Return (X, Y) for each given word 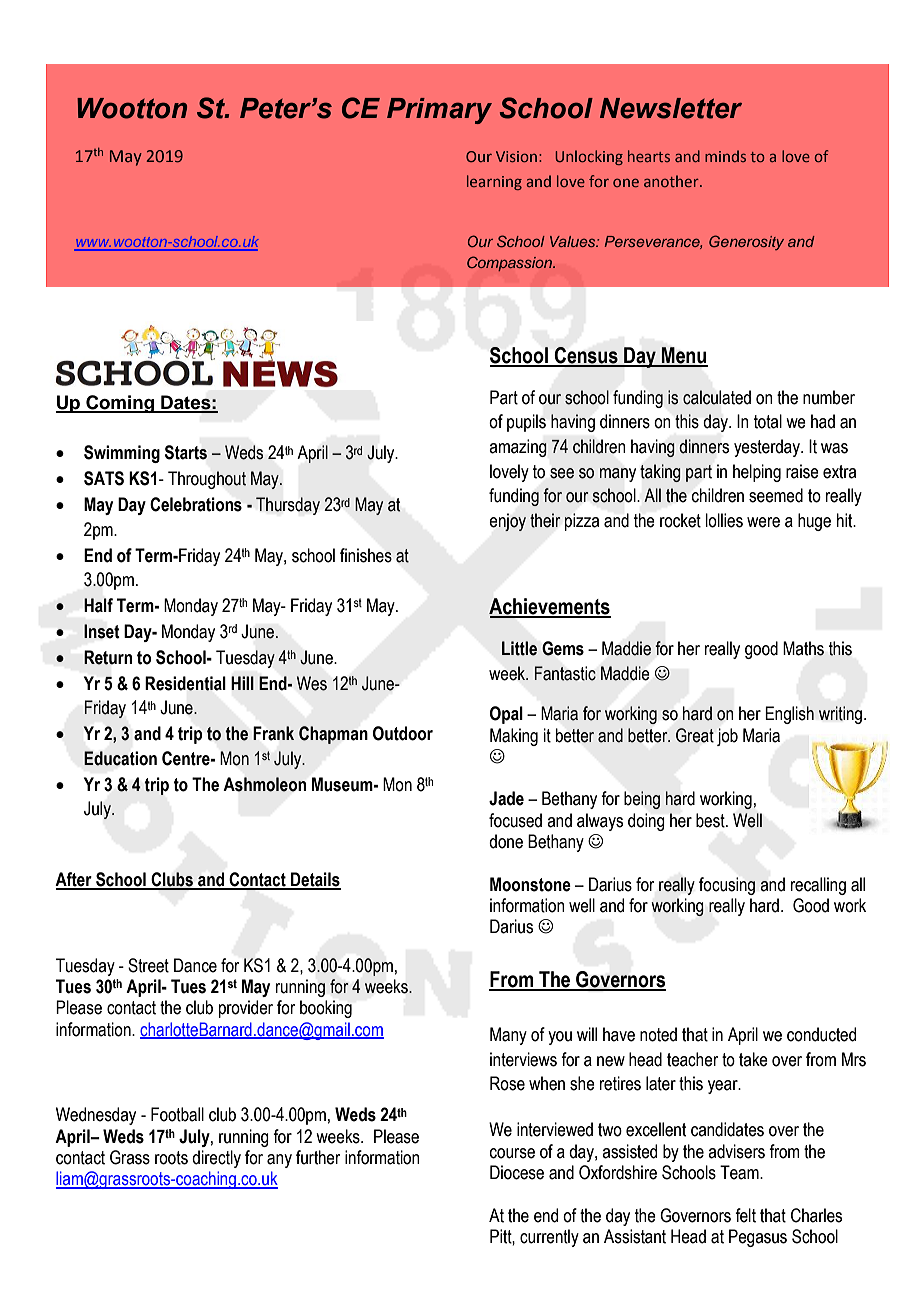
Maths (803, 648)
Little (519, 648)
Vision (516, 156)
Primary (439, 111)
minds (725, 156)
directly (216, 1159)
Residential (185, 683)
